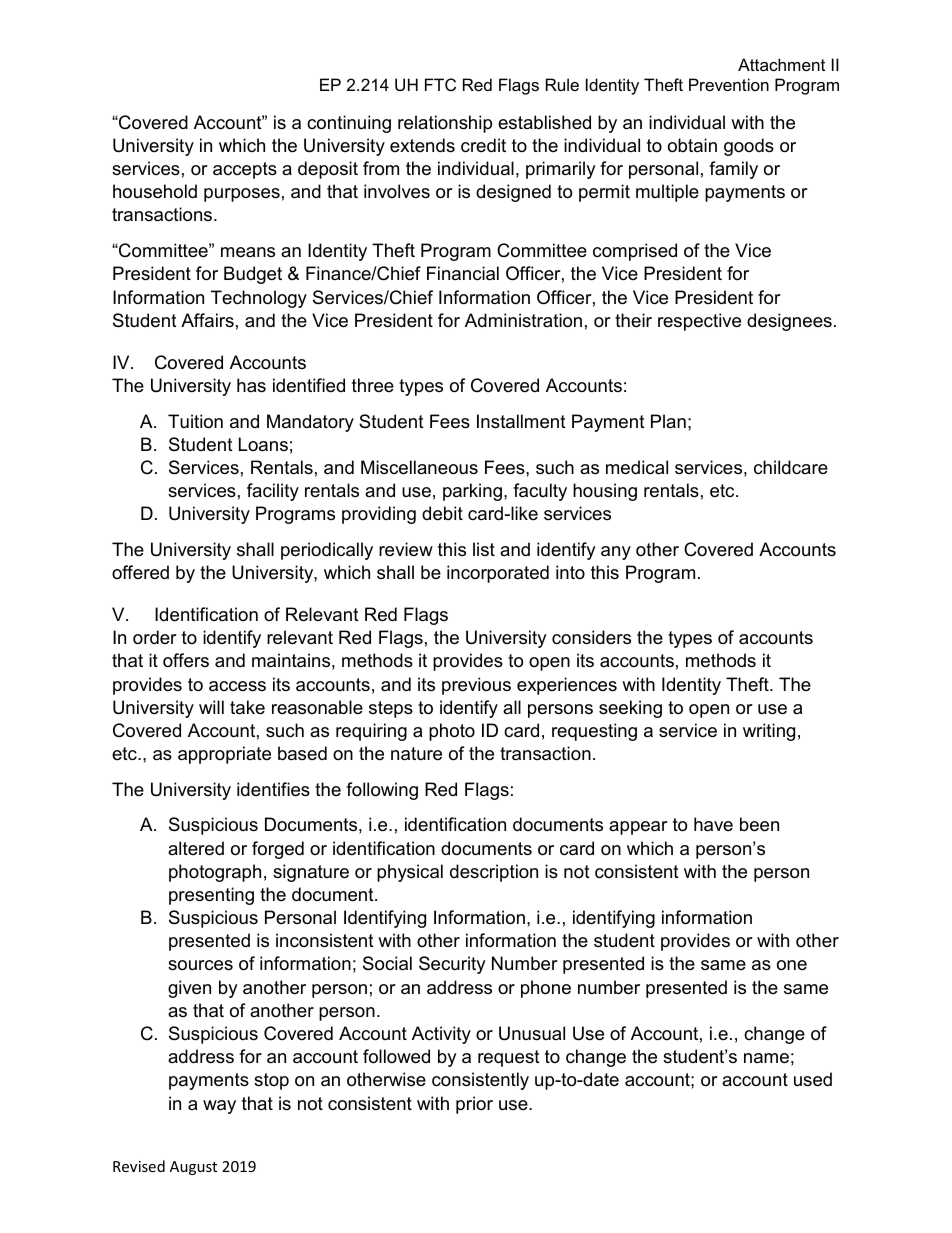  What do you see at coordinates (186, 660) in the image?
I see `offers` at bounding box center [186, 660].
